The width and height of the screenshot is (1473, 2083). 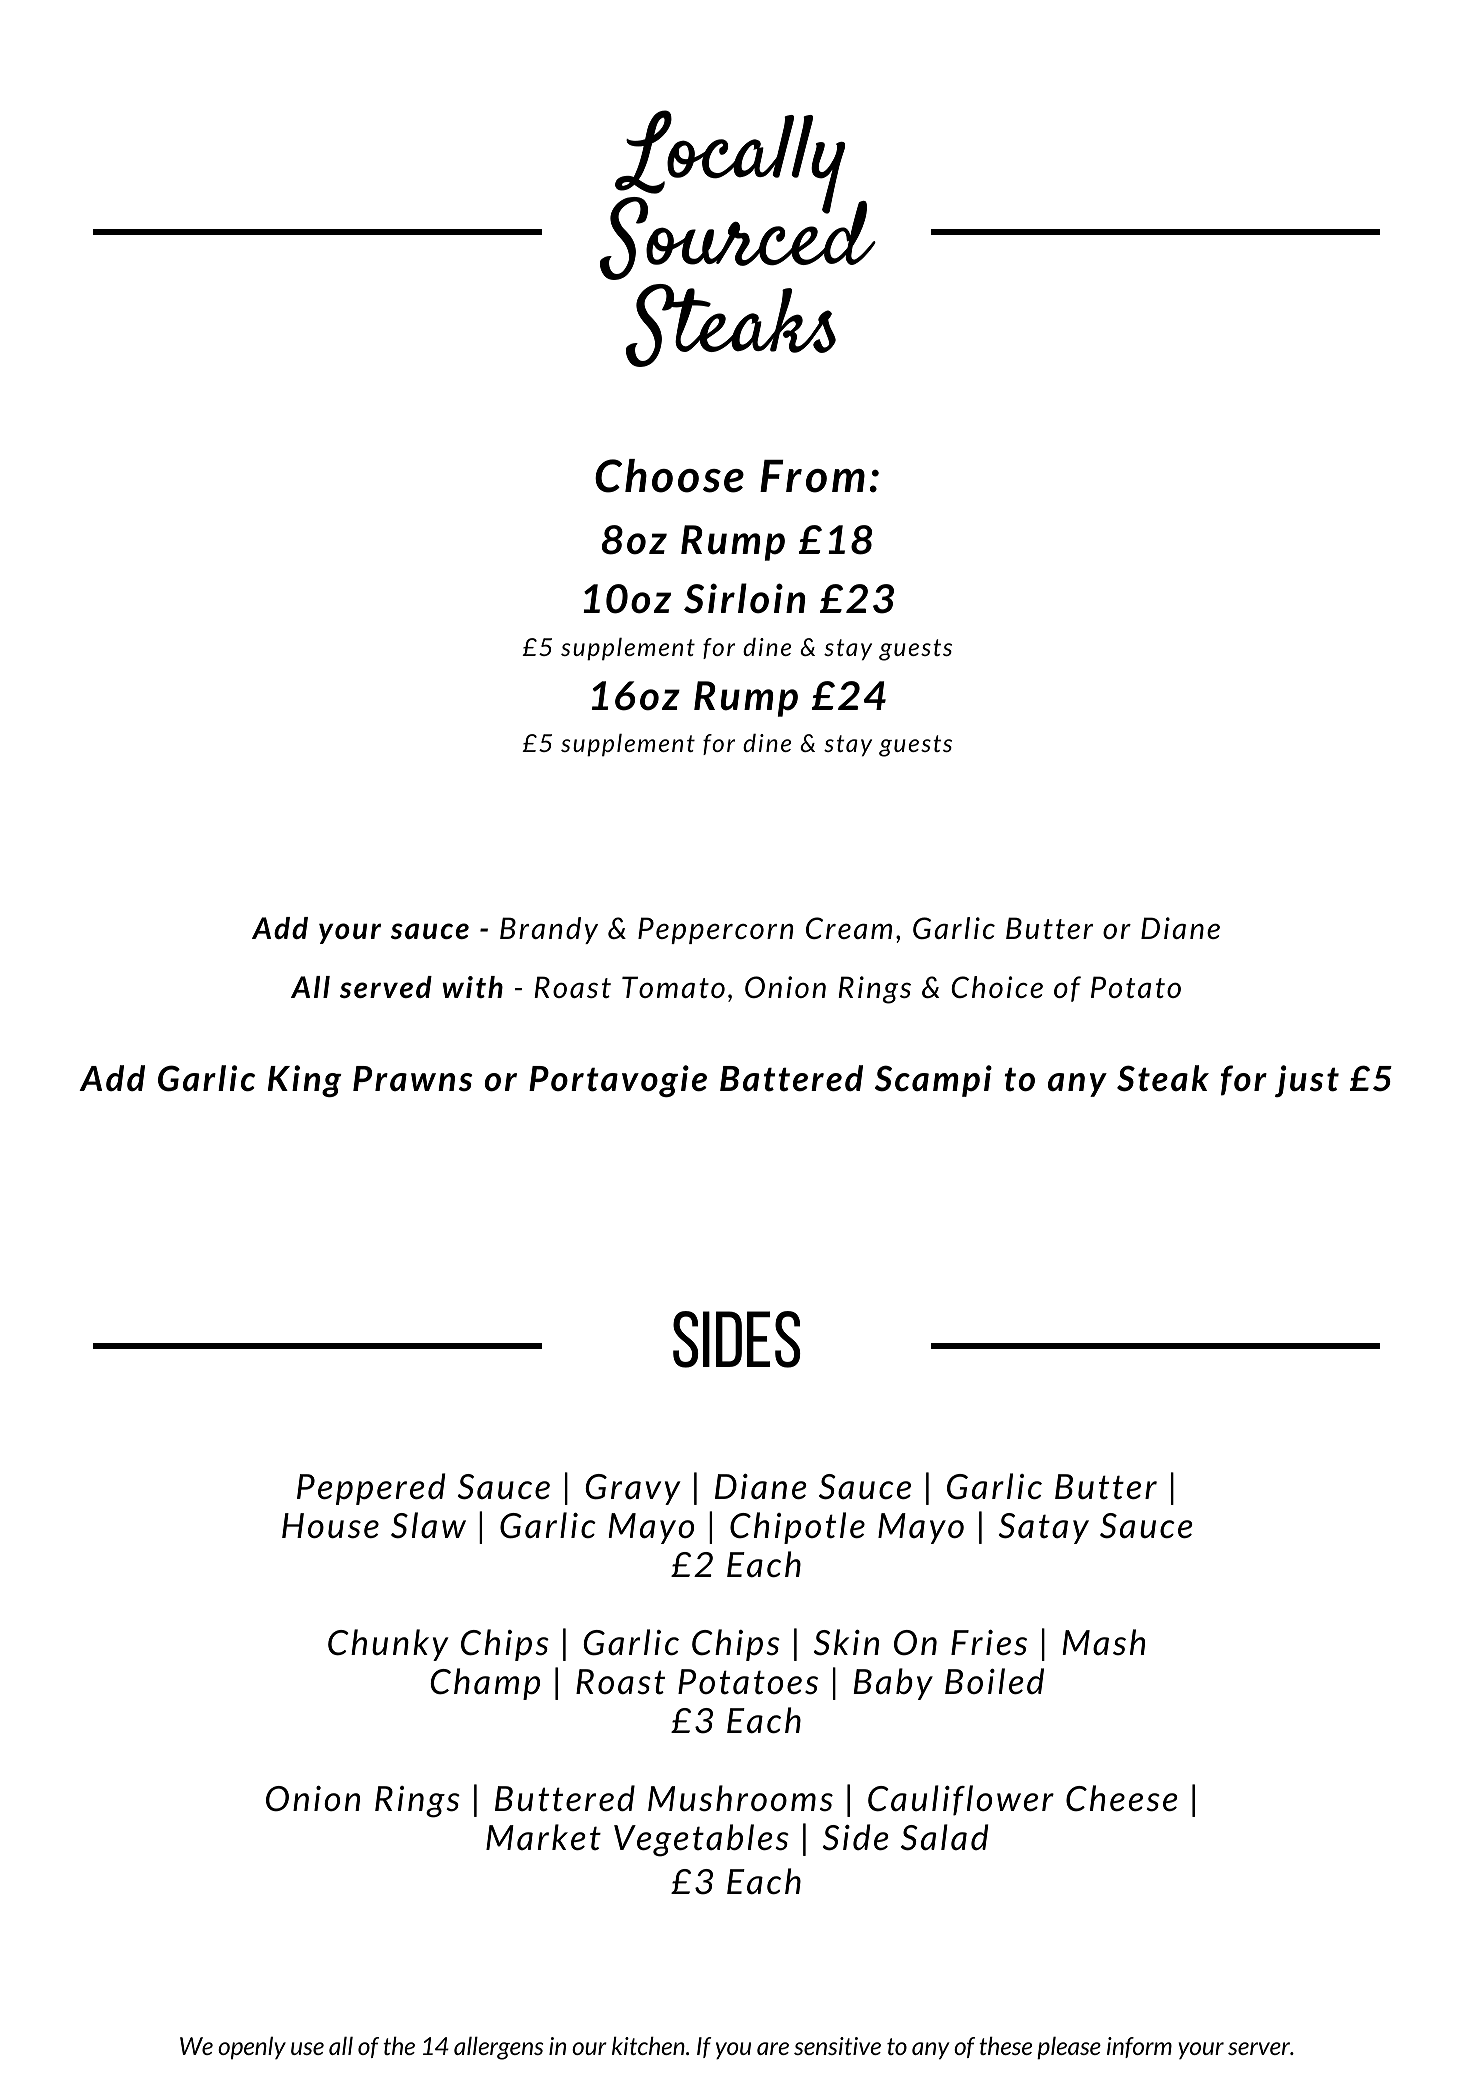 I want to click on are, so click(x=773, y=2048).
